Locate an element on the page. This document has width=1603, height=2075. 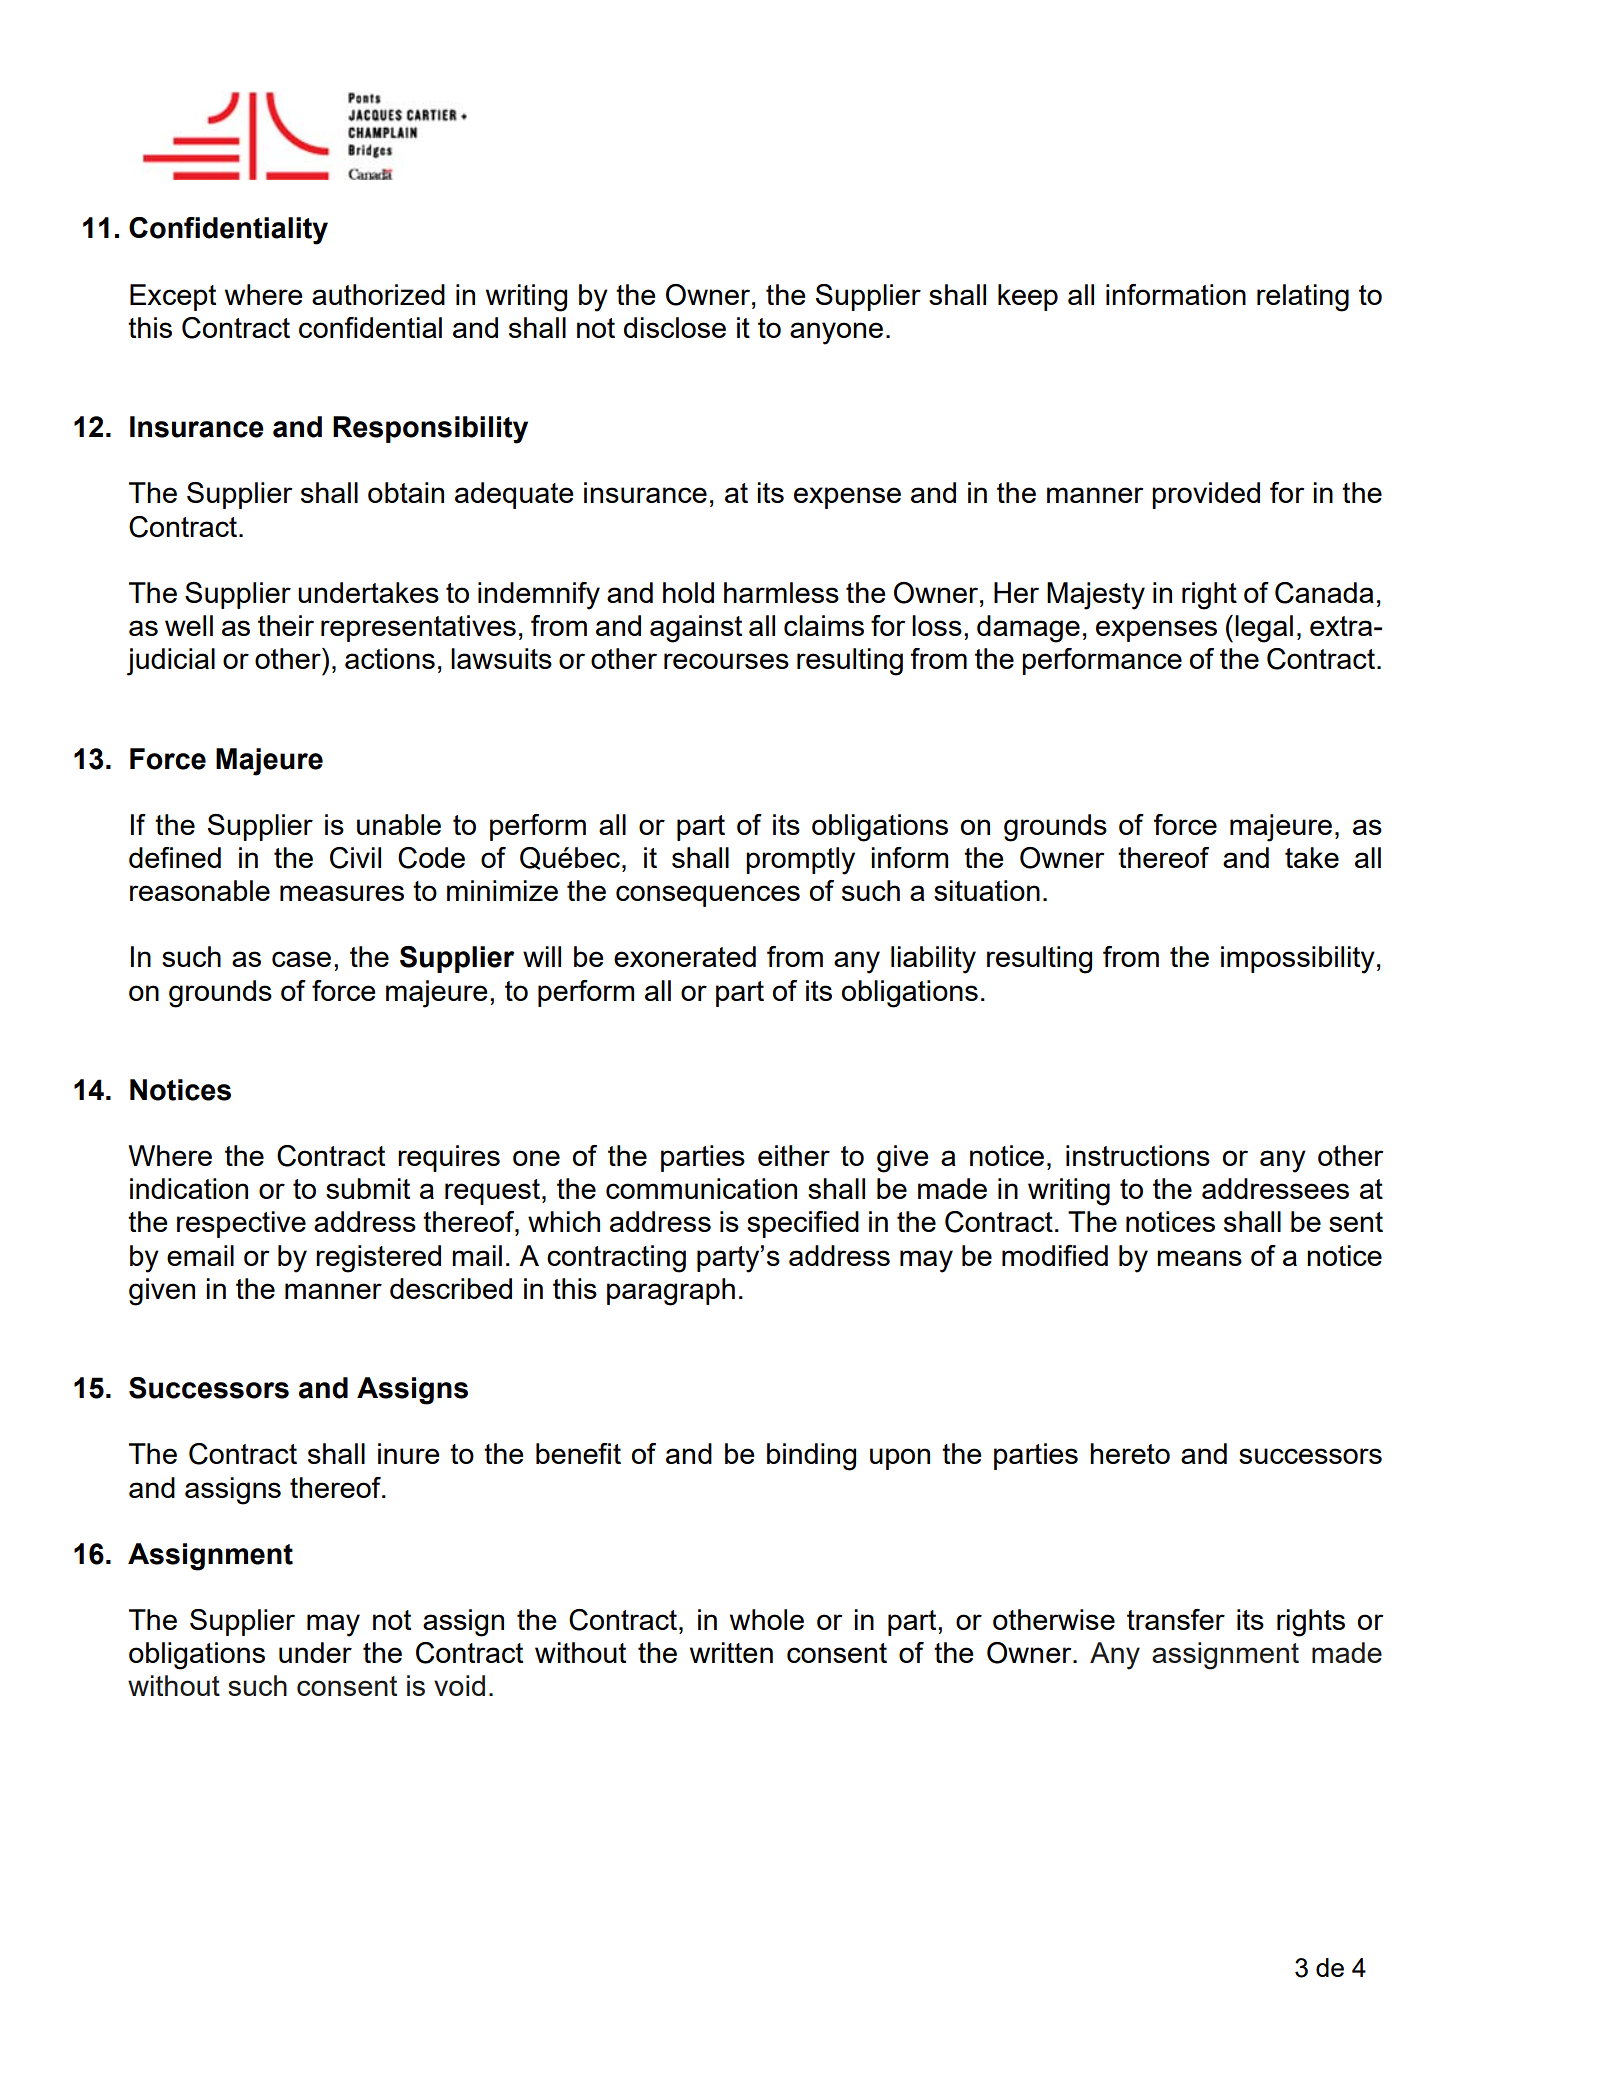
authorized is located at coordinates (378, 294).
